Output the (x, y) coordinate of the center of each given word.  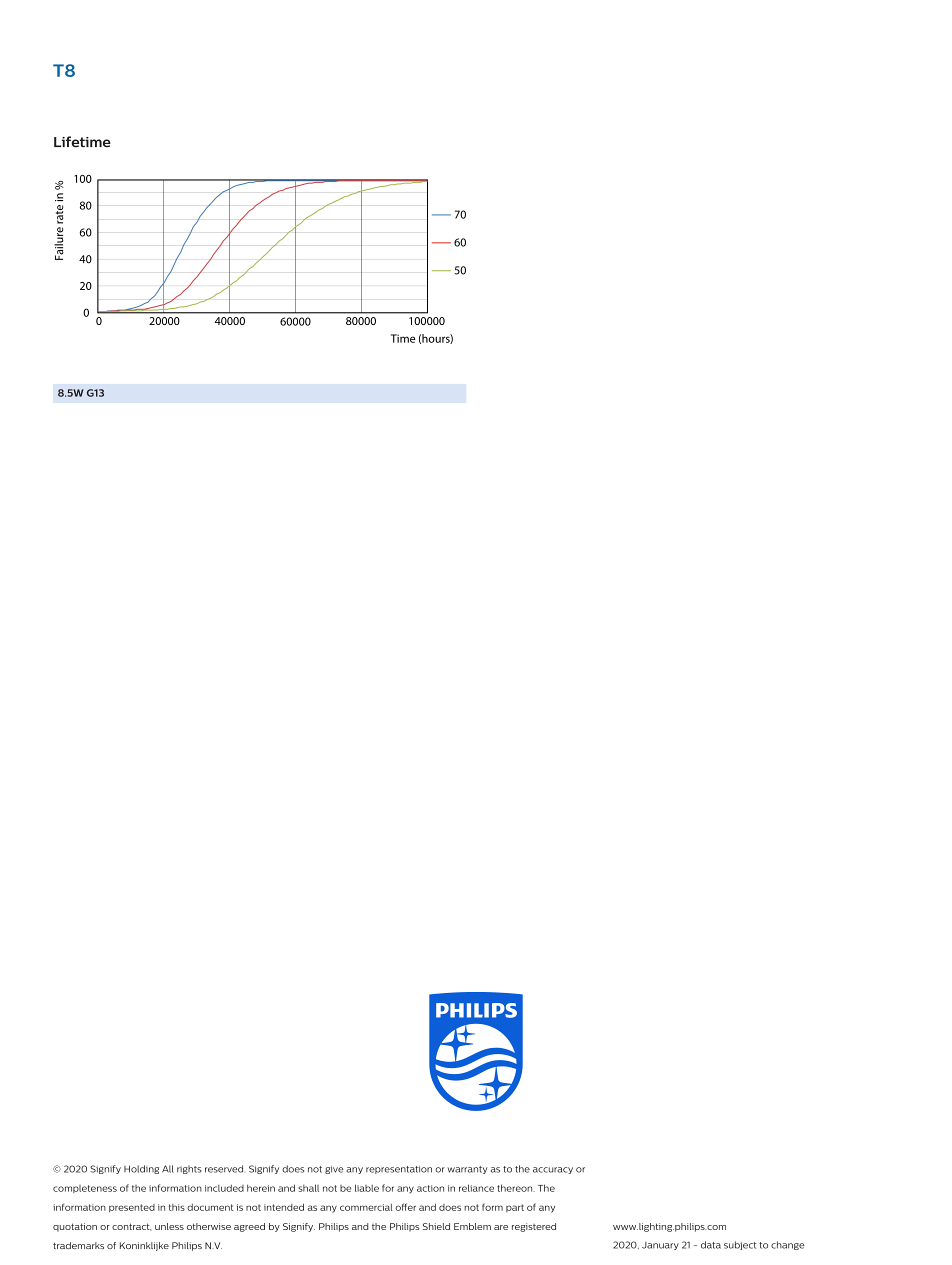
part (515, 1208)
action (430, 1188)
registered (534, 1227)
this (177, 1207)
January (660, 1246)
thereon (516, 1188)
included (224, 1188)
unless (169, 1226)
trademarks (78, 1245)
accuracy (553, 1170)
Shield (436, 1226)
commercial (366, 1207)
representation (399, 1170)
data (711, 1245)
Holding (141, 1169)
